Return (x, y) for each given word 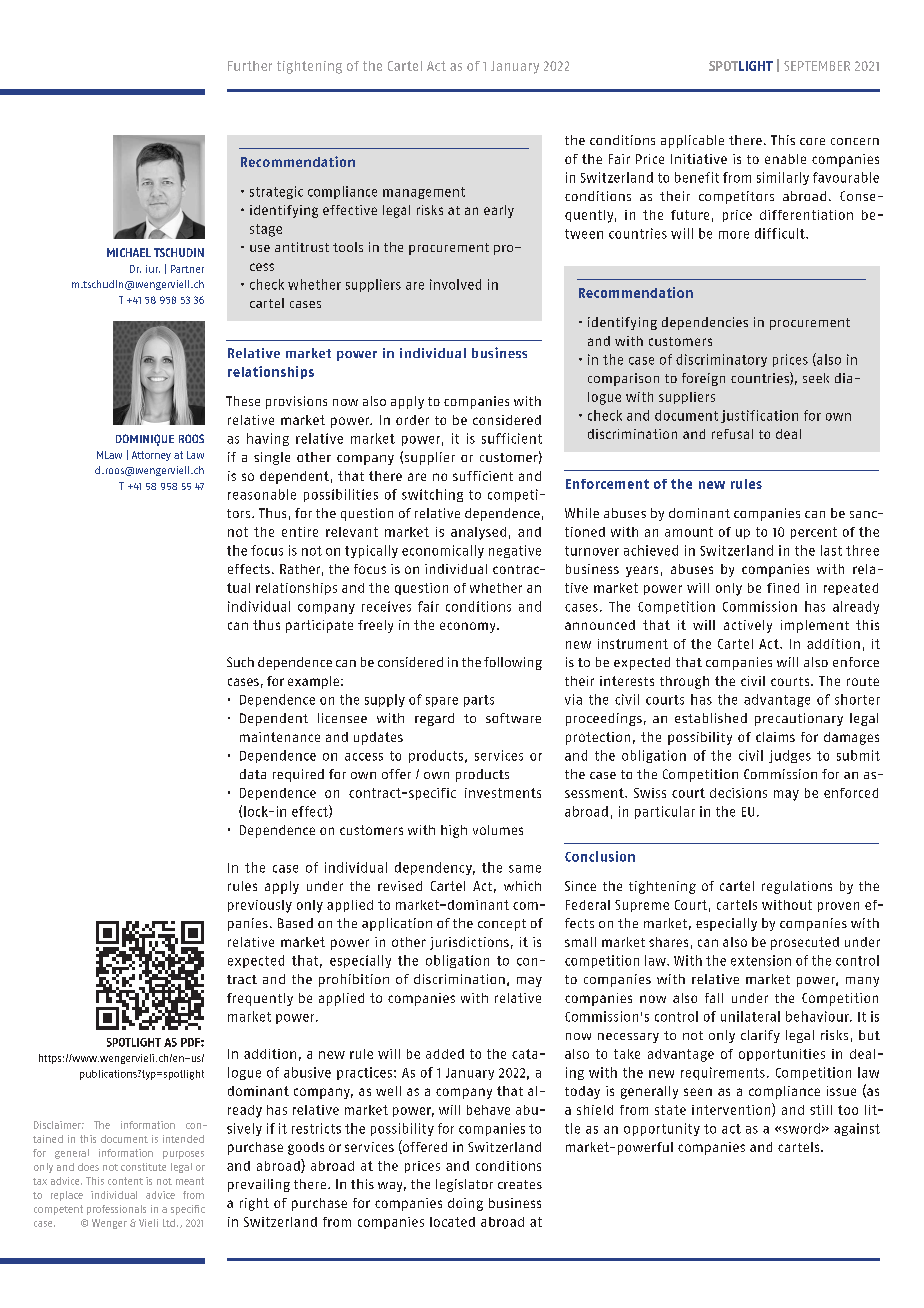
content (125, 1181)
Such (240, 662)
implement (815, 626)
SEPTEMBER (817, 66)
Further (250, 66)
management (424, 193)
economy (469, 627)
